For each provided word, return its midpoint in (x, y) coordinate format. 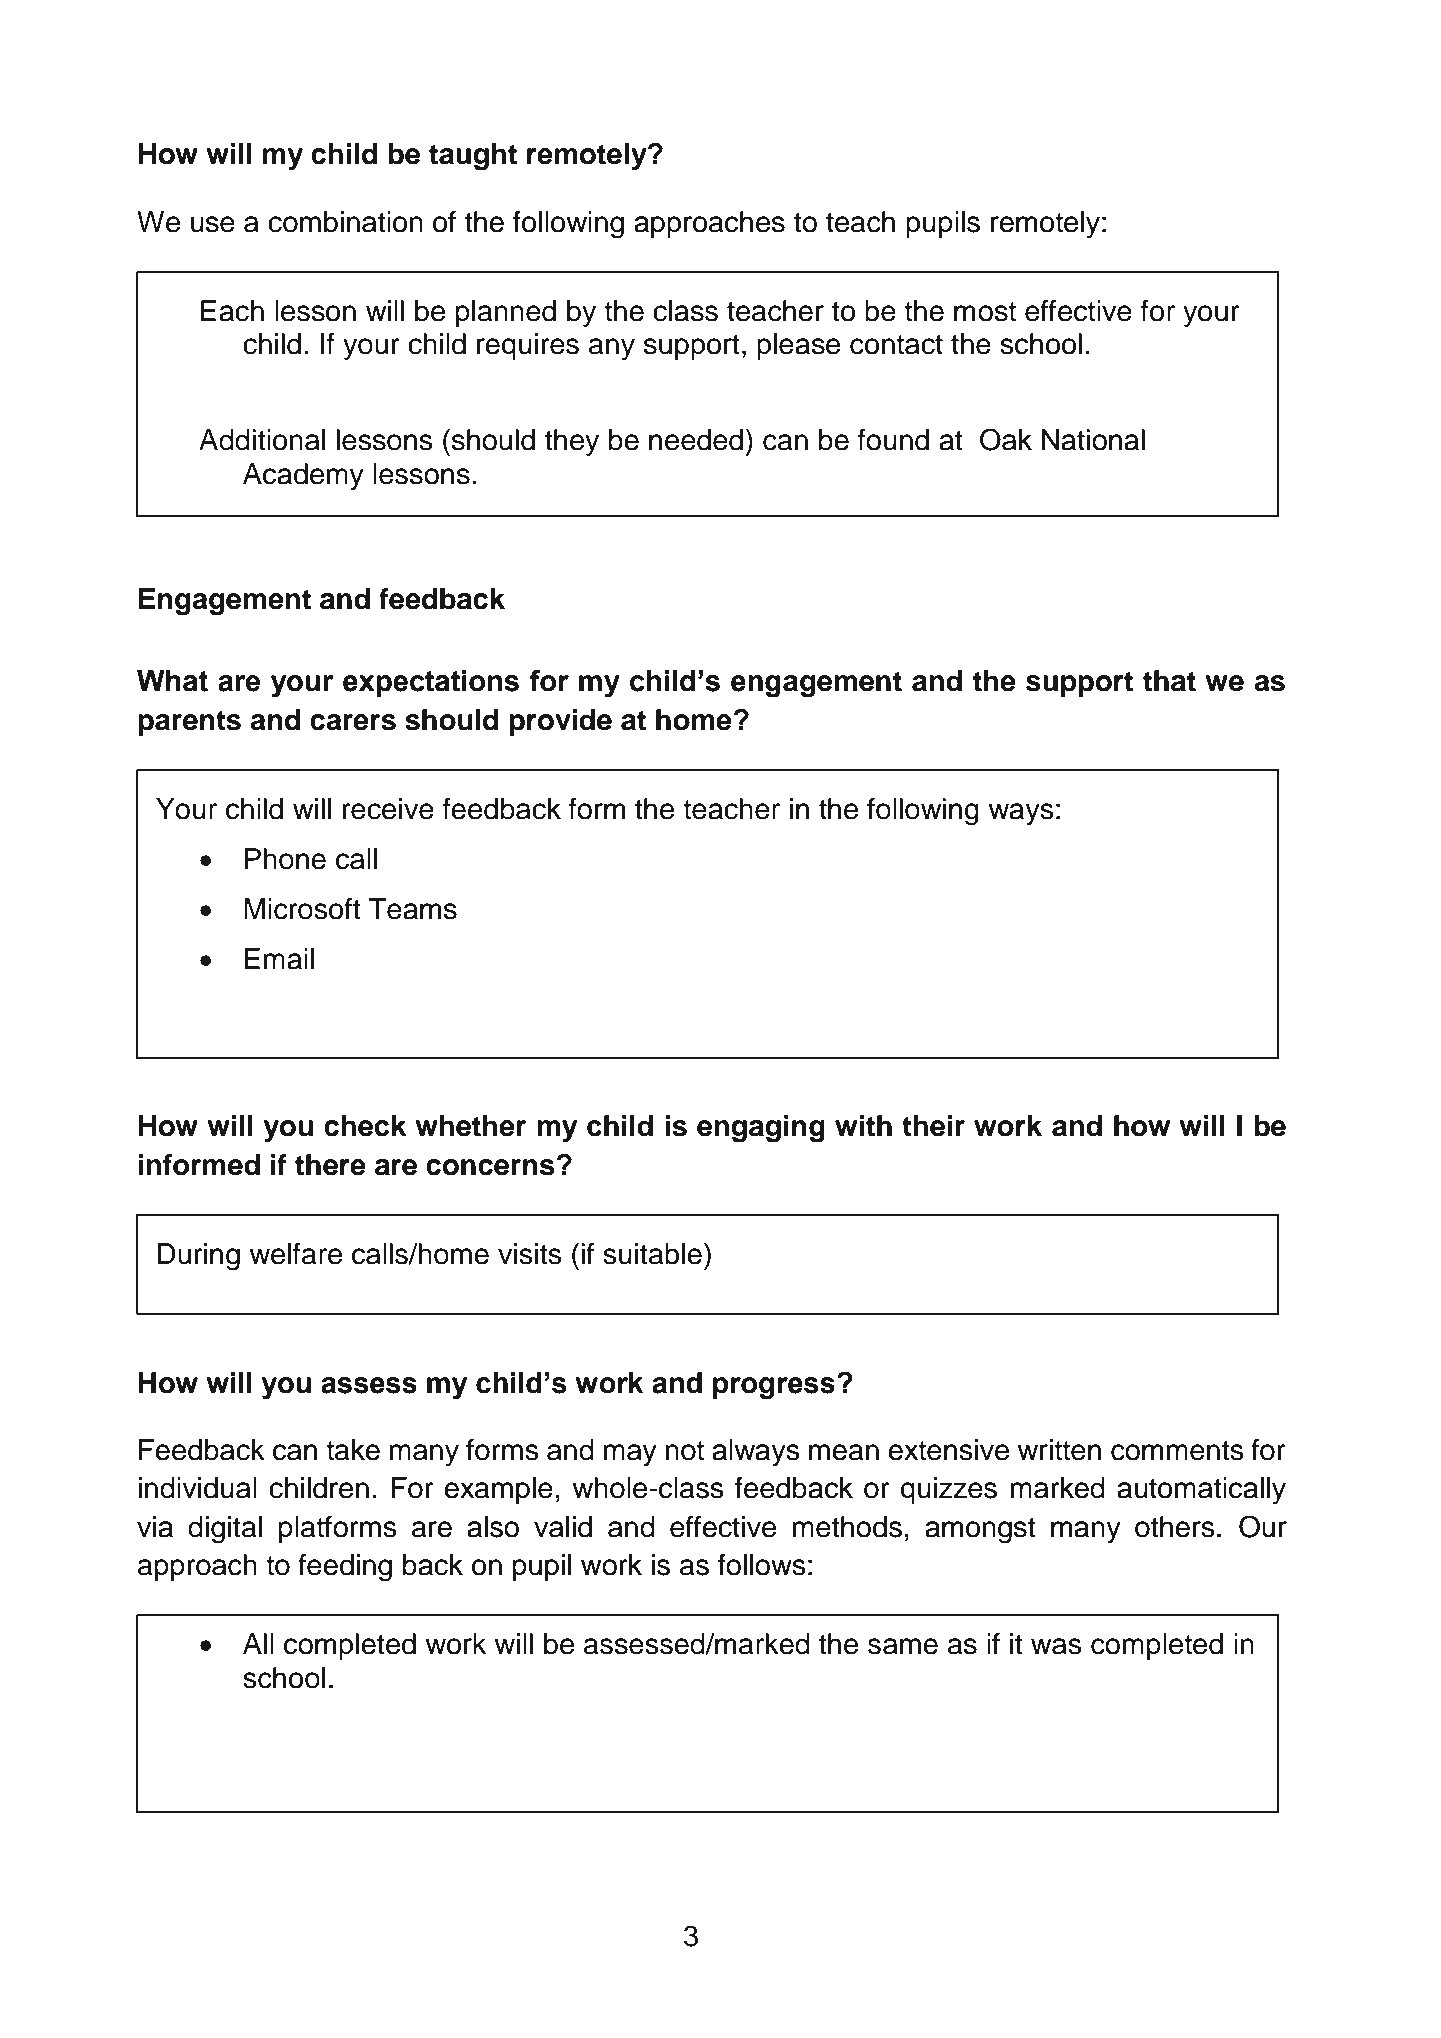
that (1169, 681)
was (1056, 1646)
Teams (413, 909)
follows (762, 1565)
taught (473, 157)
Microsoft (302, 909)
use (213, 224)
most (985, 312)
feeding (345, 1568)
